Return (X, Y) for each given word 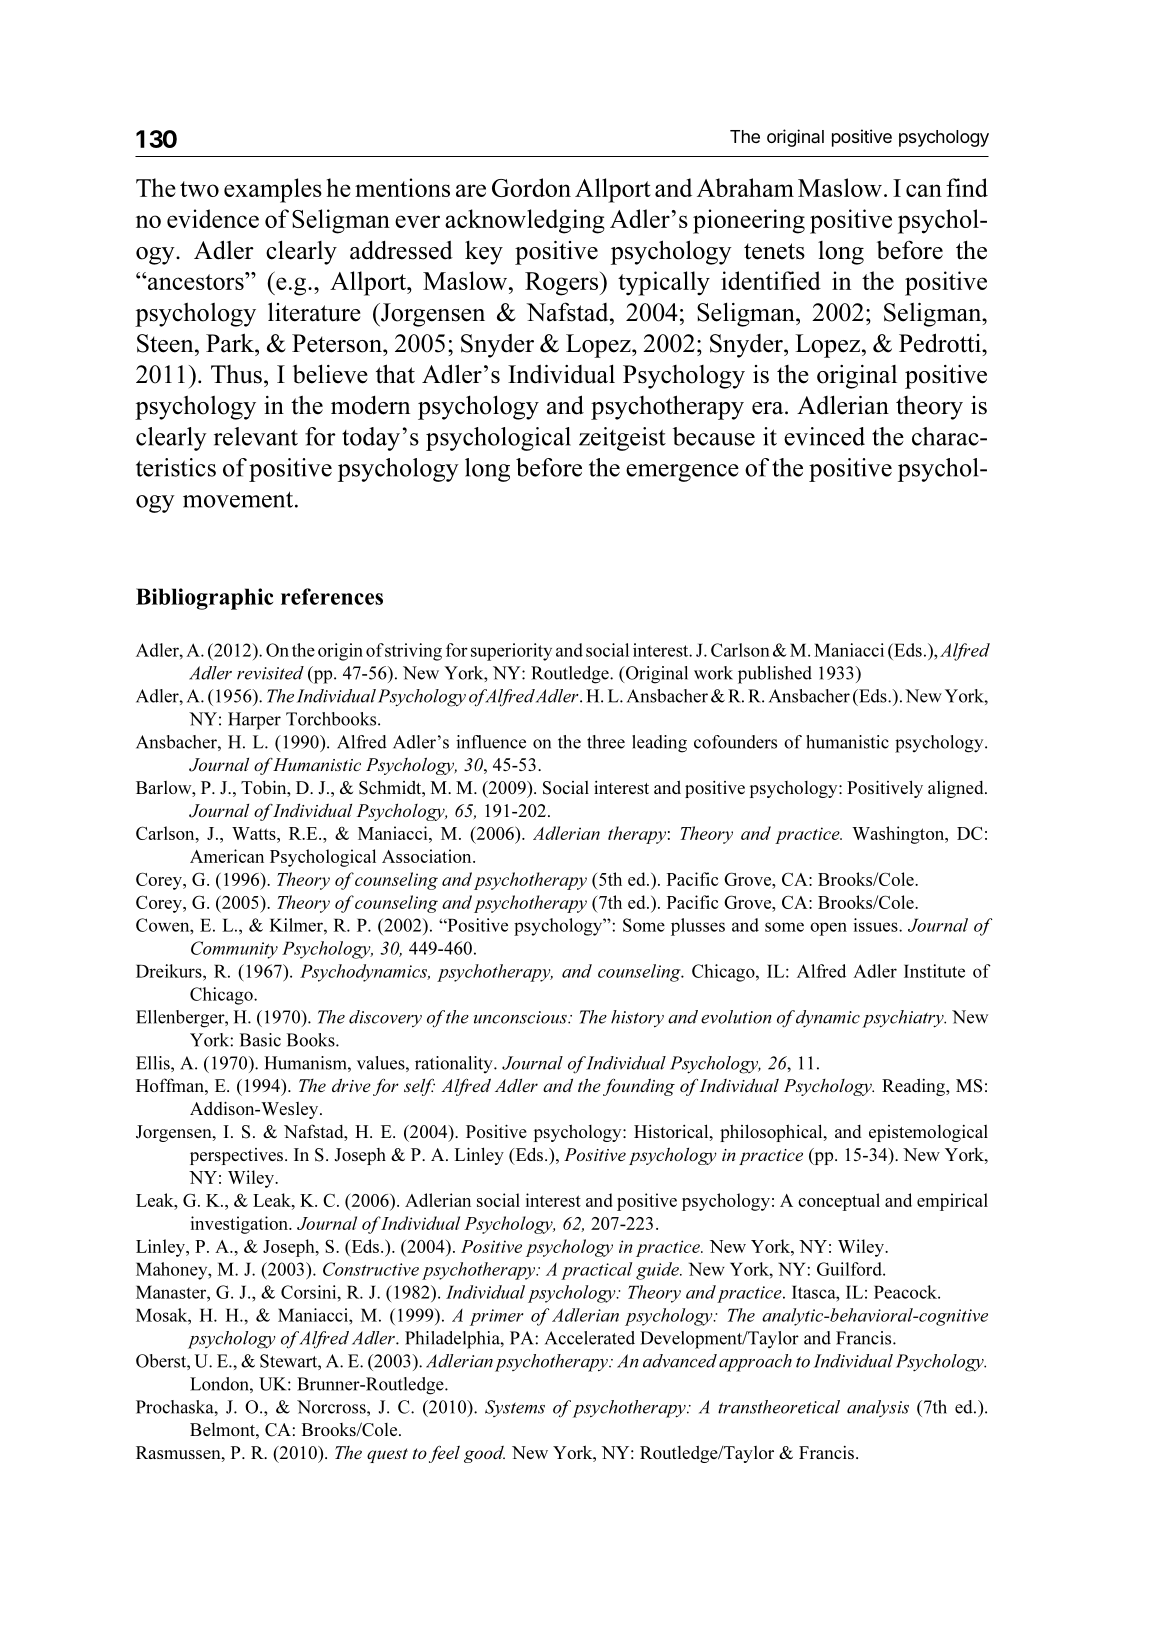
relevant (256, 436)
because (714, 436)
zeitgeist (622, 439)
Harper (254, 721)
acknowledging (525, 221)
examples (273, 190)
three (606, 742)
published (775, 675)
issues (876, 925)
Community (234, 950)
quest (387, 1455)
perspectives (238, 1156)
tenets (774, 251)
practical (596, 1271)
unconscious (521, 1017)
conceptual (839, 1202)
